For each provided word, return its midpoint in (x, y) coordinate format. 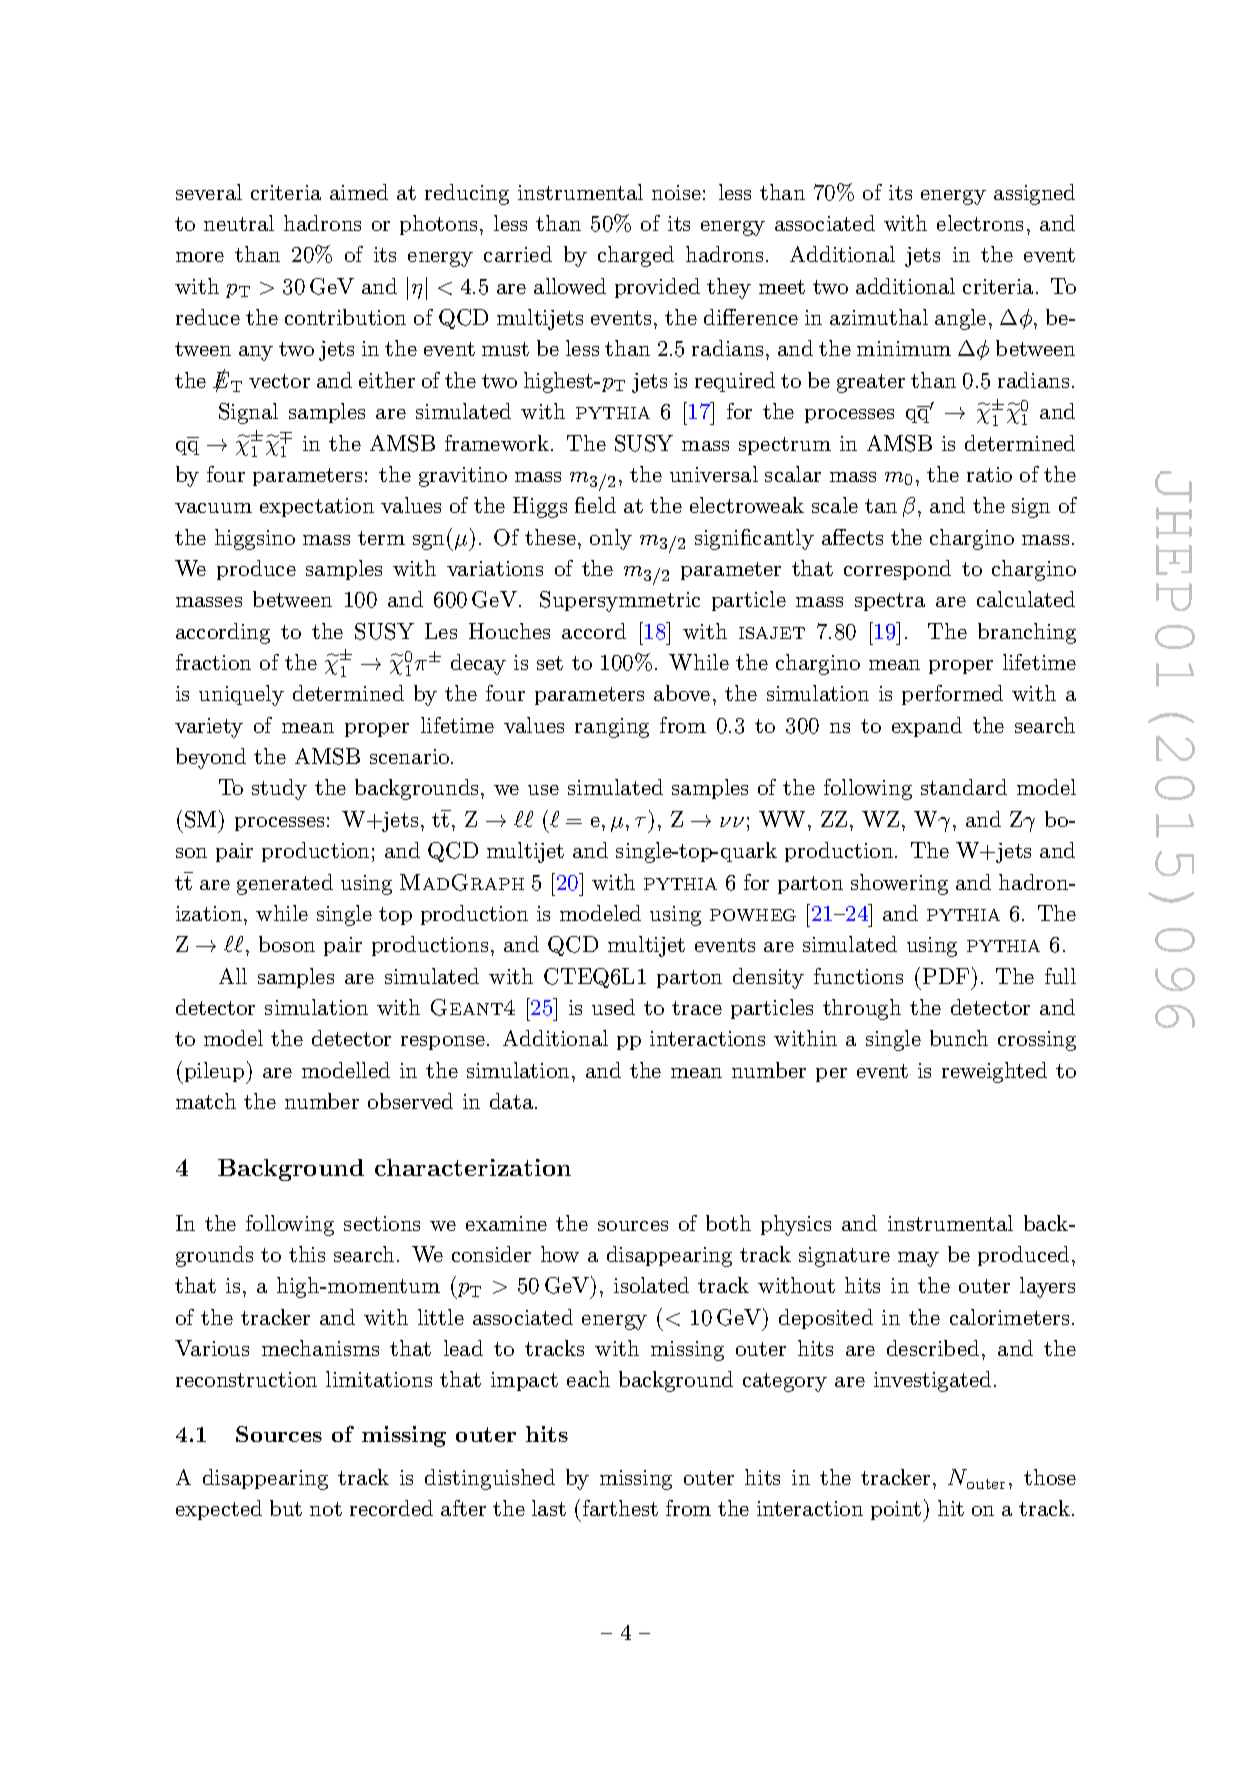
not (326, 1509)
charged (636, 256)
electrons (980, 223)
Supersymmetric (620, 601)
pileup (214, 1073)
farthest (620, 1508)
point (896, 1510)
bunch (959, 1038)
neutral (239, 223)
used (613, 1007)
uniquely (241, 695)
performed (952, 695)
